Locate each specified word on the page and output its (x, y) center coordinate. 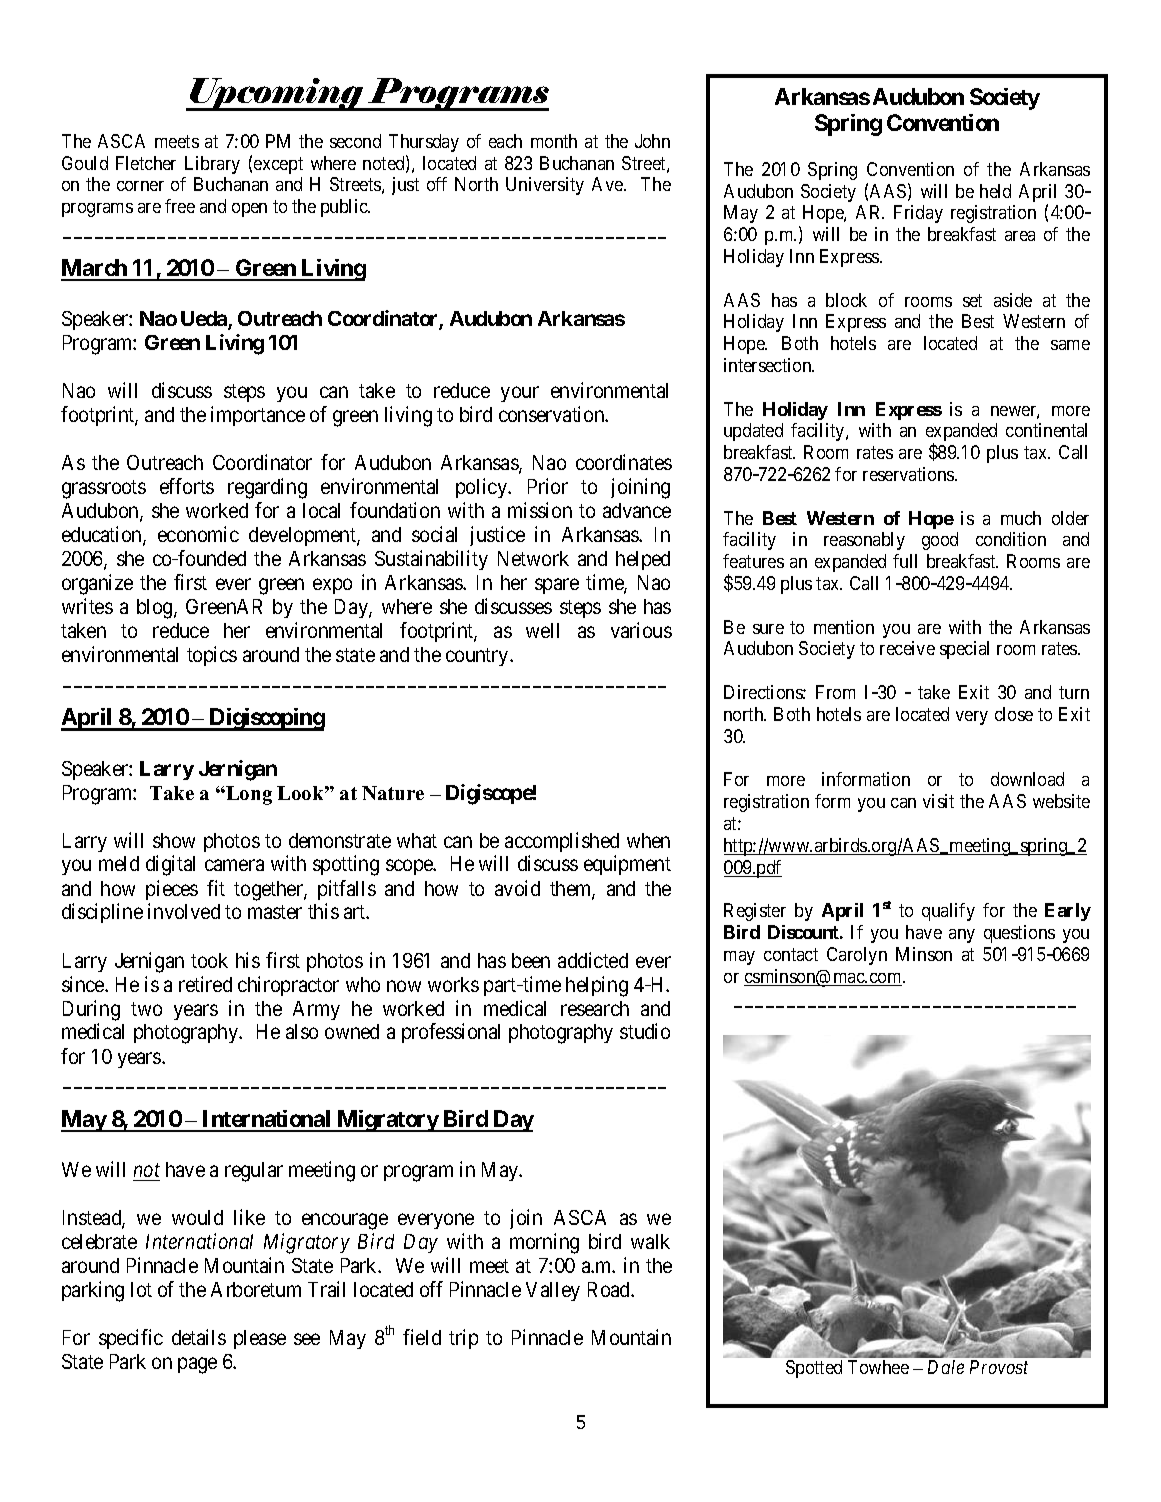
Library (212, 165)
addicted (593, 960)
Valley (553, 1291)
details (199, 1337)
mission (540, 510)
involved (184, 911)
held (995, 191)
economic (198, 534)
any (962, 936)
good (940, 541)
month (554, 141)
